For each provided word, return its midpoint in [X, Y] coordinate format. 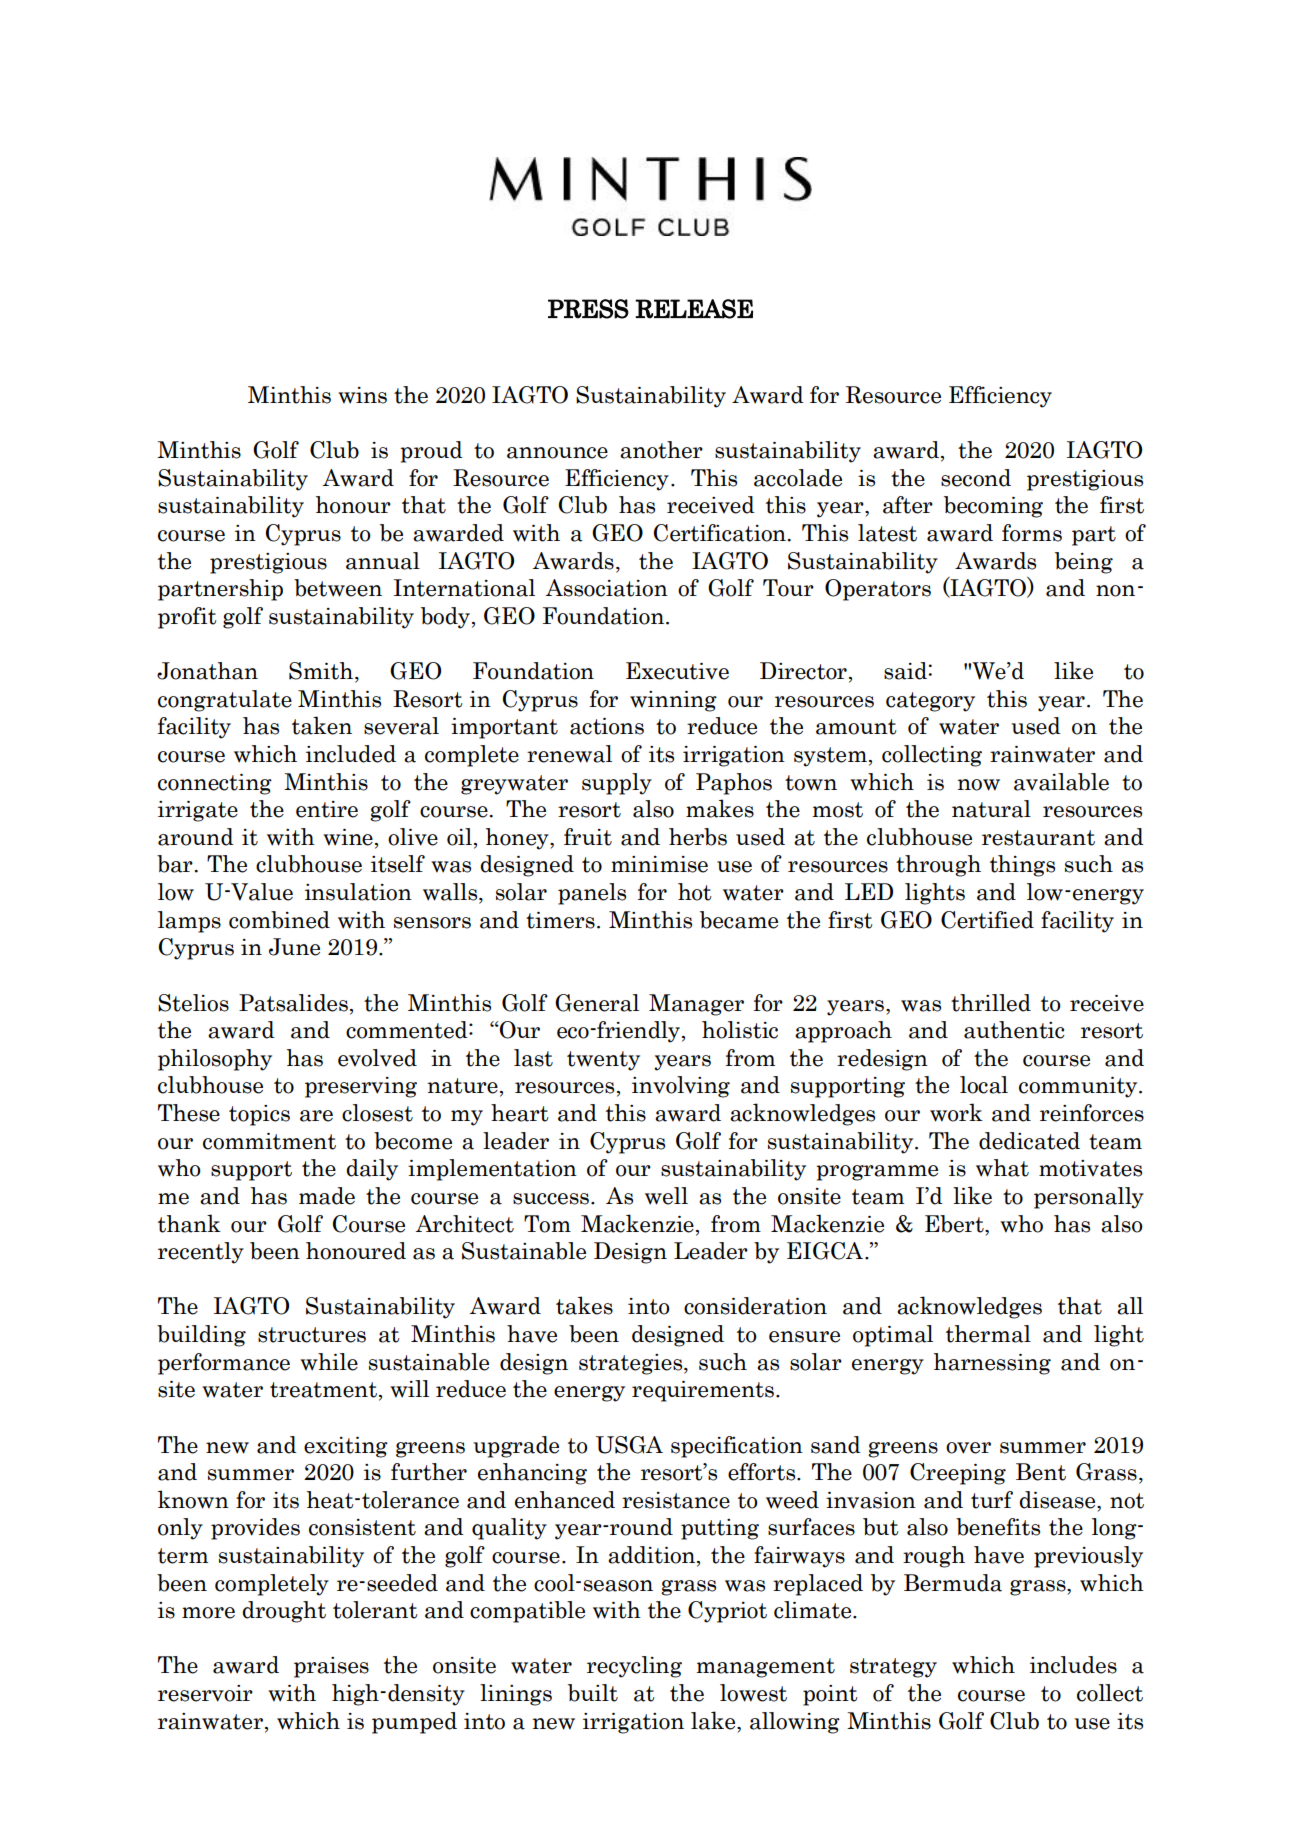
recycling [634, 1667]
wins [362, 395]
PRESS [588, 309]
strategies [632, 1364]
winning [673, 701]
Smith [322, 672]
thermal [988, 1334]
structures [312, 1335]
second [976, 478]
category [930, 702]
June [294, 947]
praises [331, 1667]
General [597, 1003]
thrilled [991, 1003]
